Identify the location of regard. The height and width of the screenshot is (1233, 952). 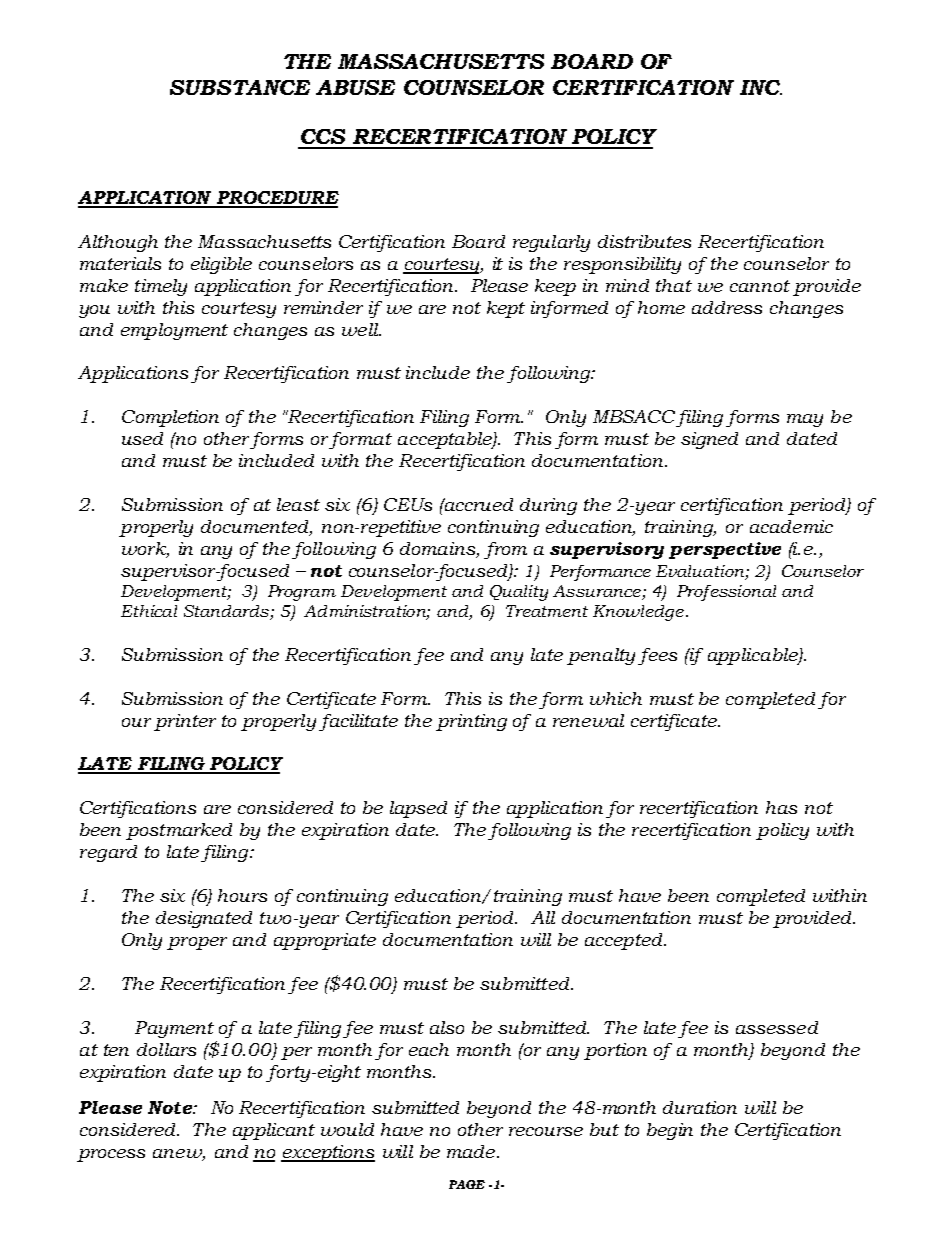
(108, 853).
